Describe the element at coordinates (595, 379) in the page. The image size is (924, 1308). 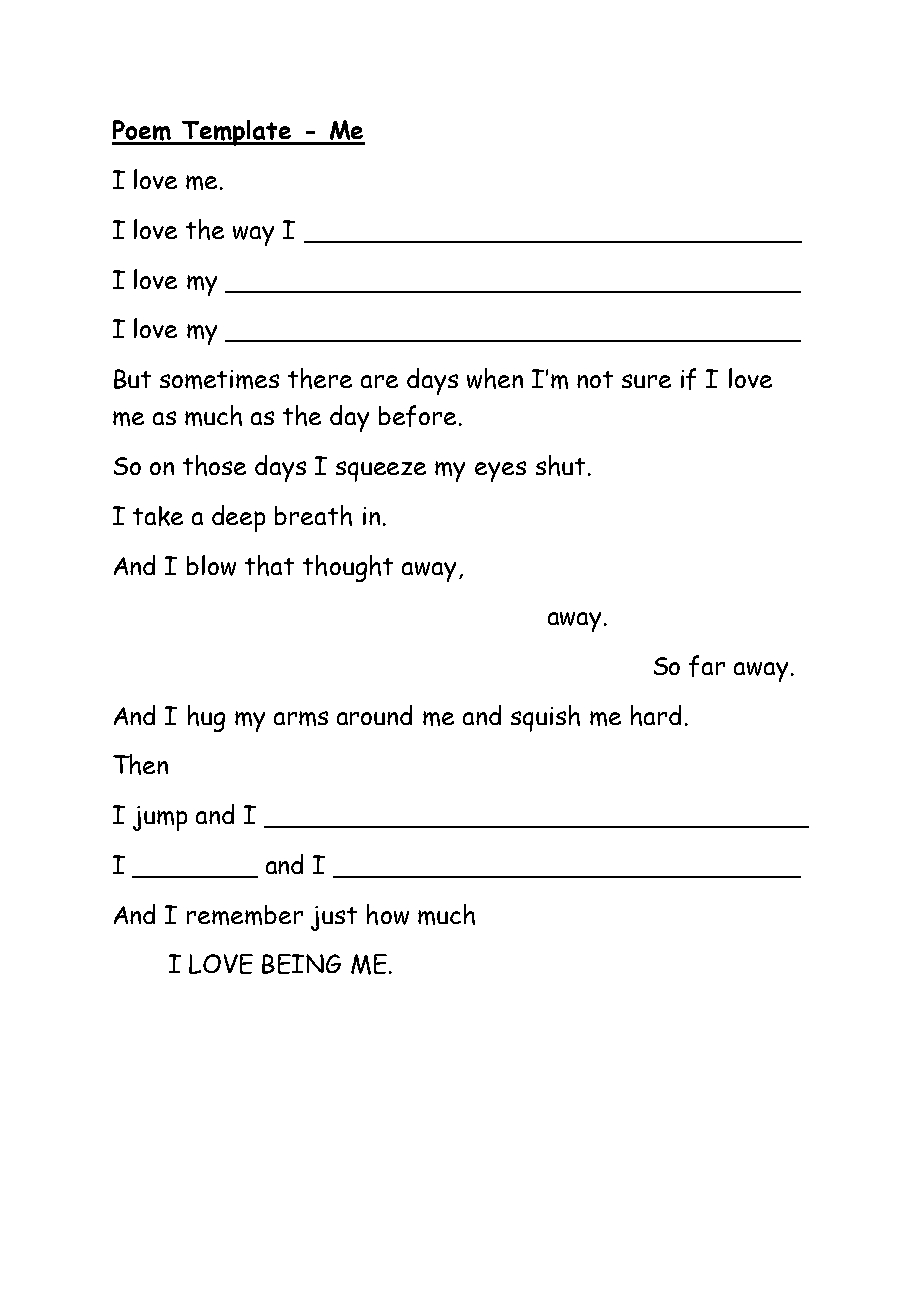
I see `not` at that location.
